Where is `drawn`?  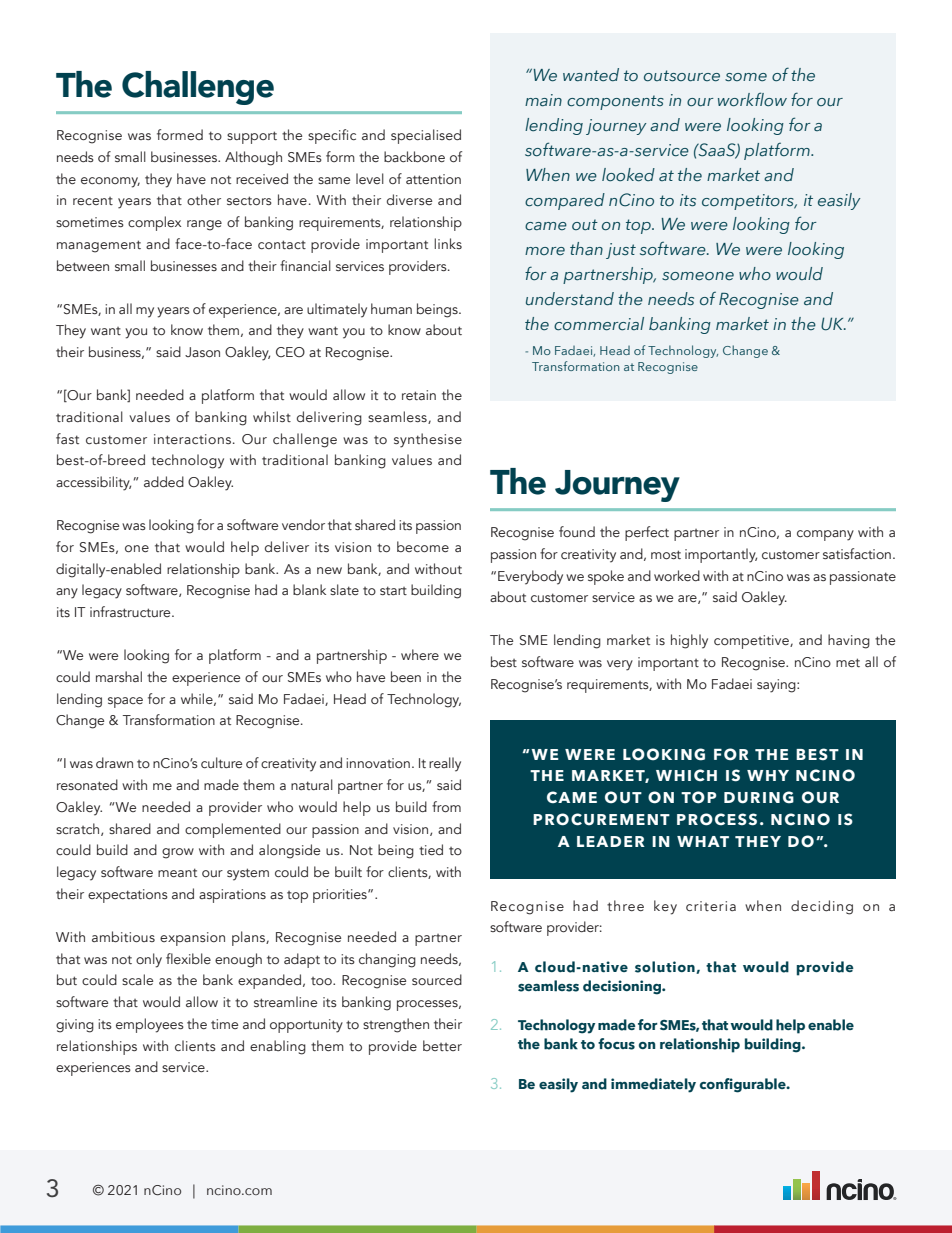 drawn is located at coordinates (114, 762).
